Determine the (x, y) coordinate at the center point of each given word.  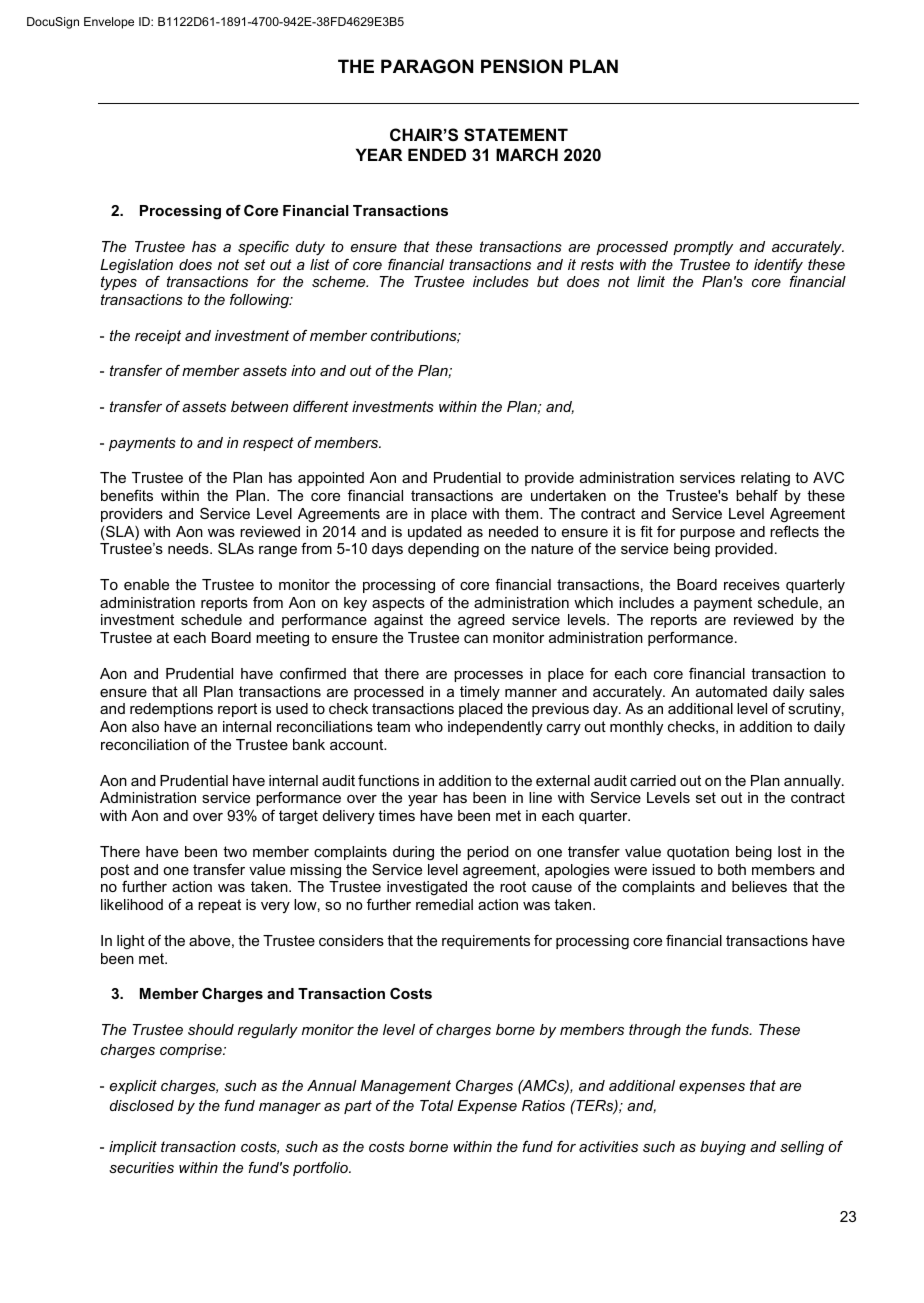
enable (146, 584)
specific (263, 247)
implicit (133, 1148)
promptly (703, 248)
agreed (481, 621)
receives (752, 584)
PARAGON (427, 66)
